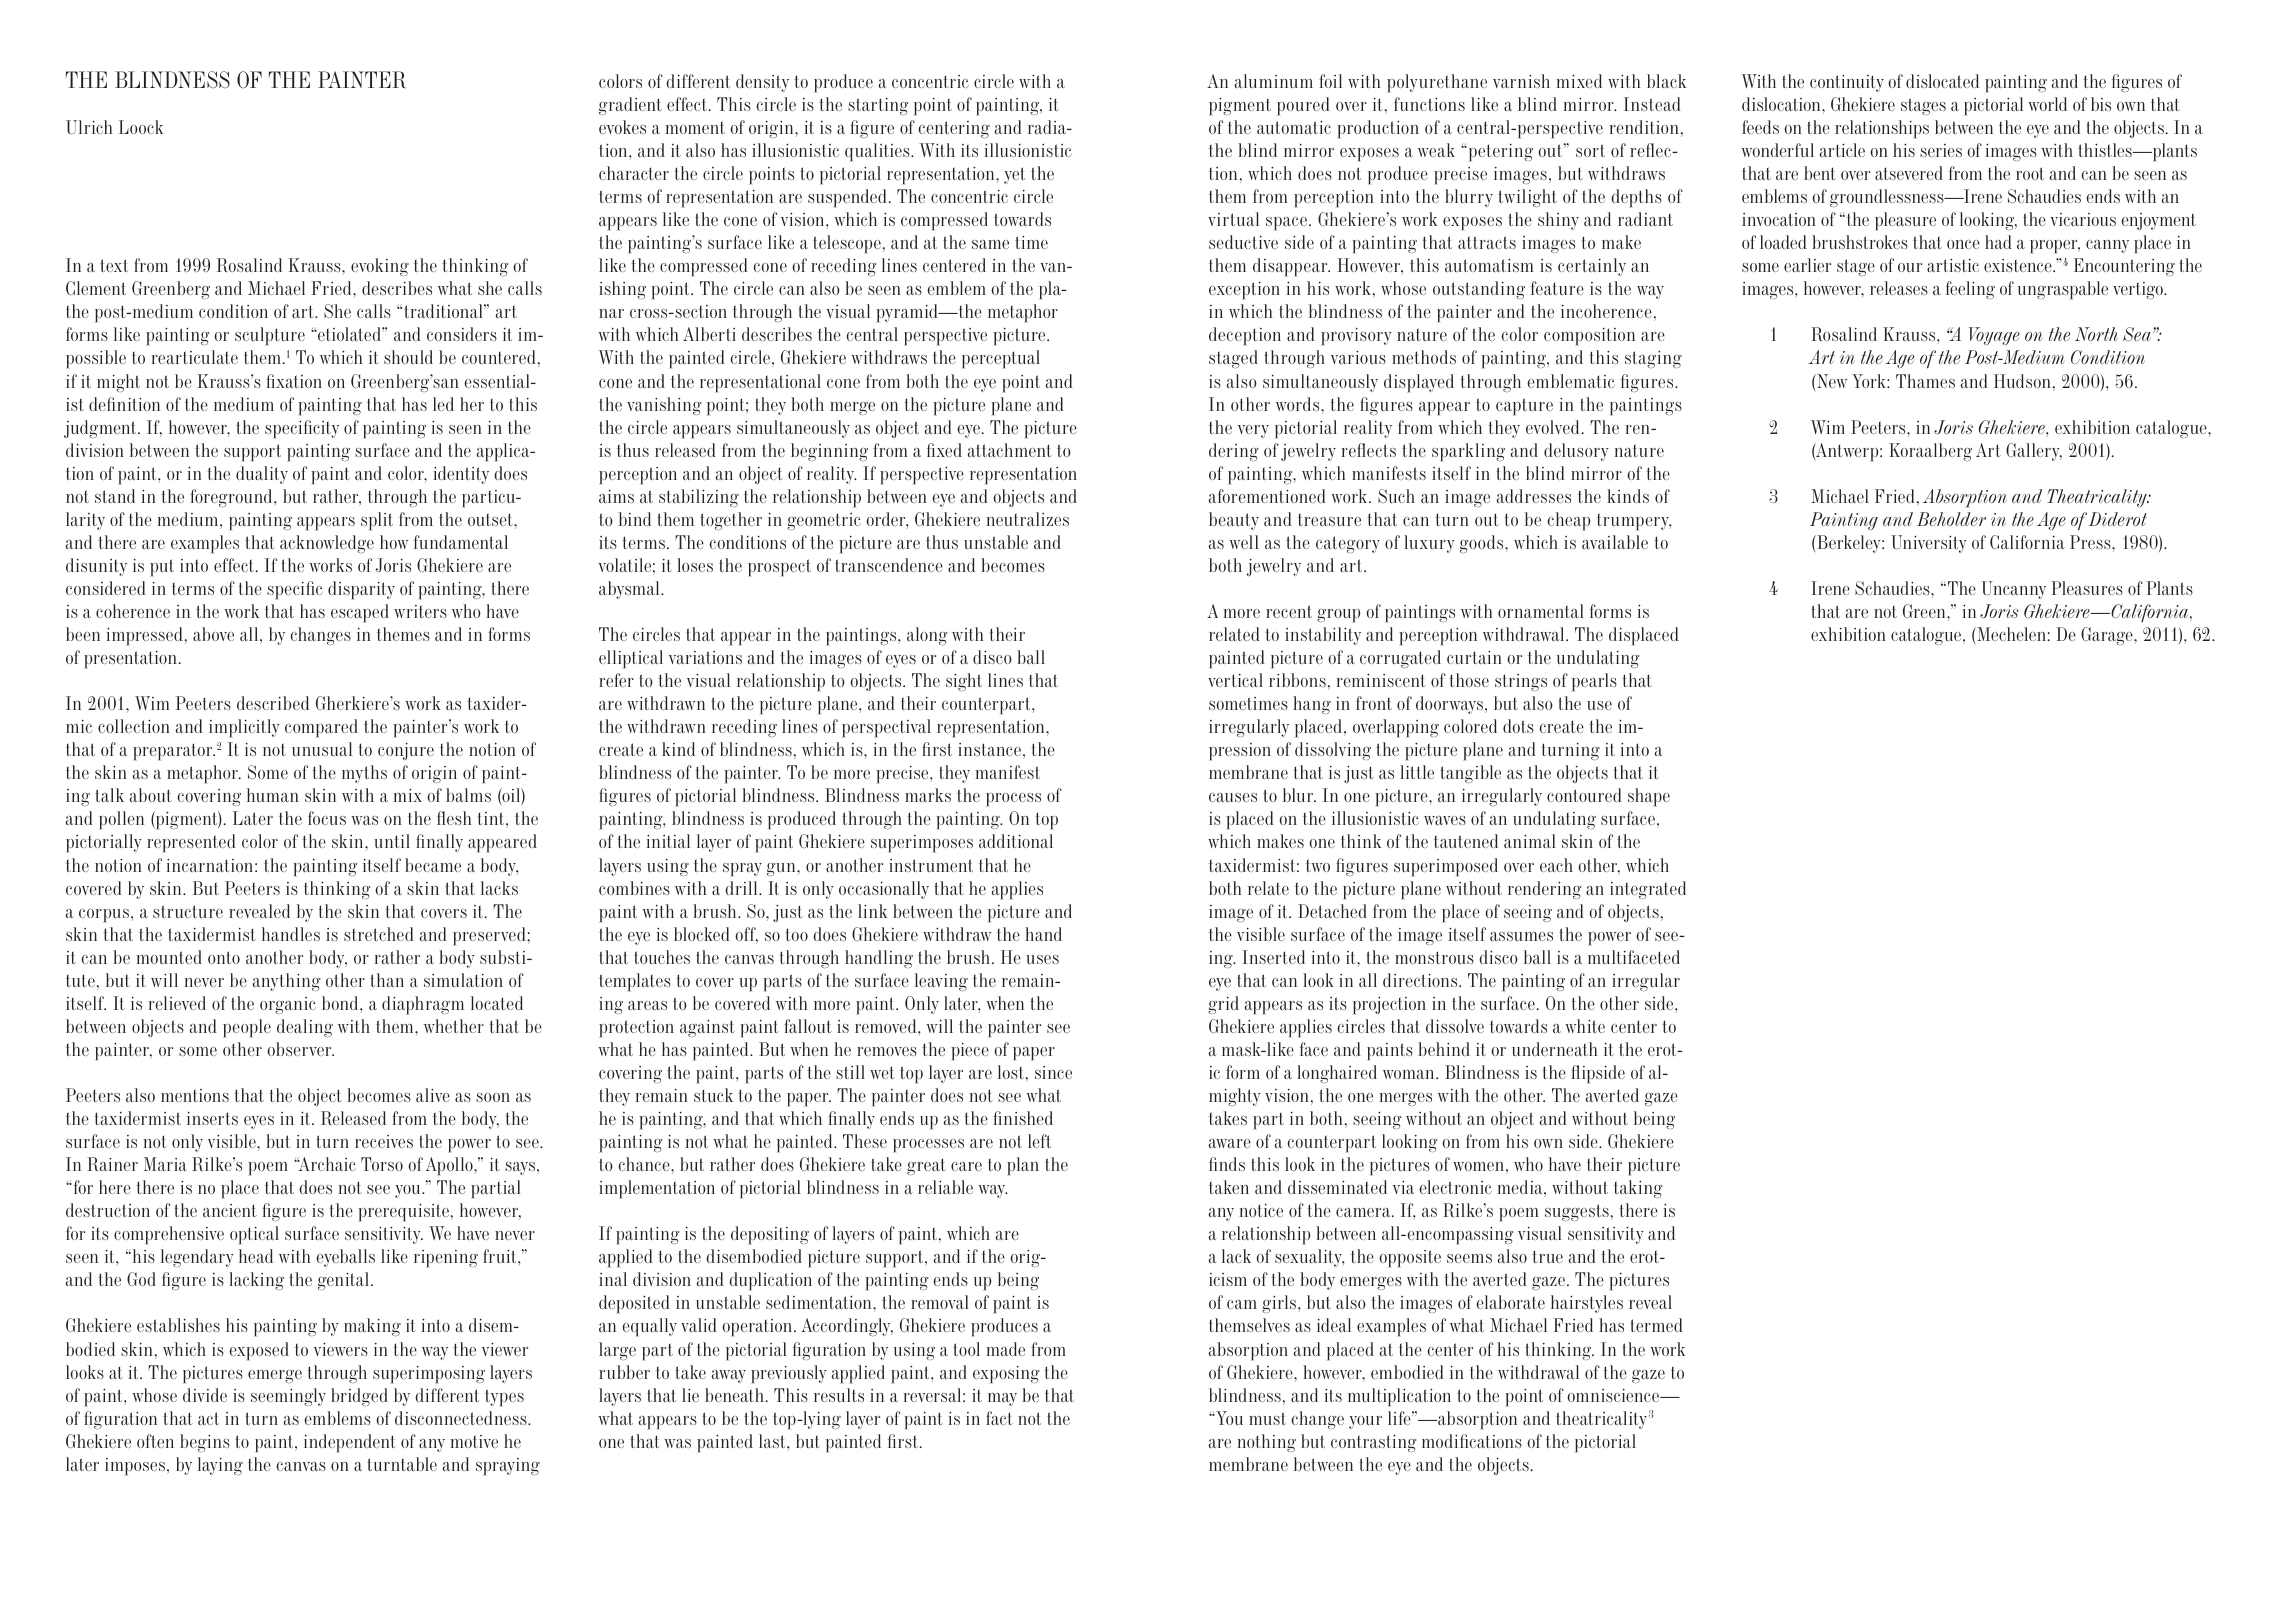 The width and height of the document is (2286, 1617). Describe the element at coordinates (1941, 150) in the document. I see `series` at that location.
